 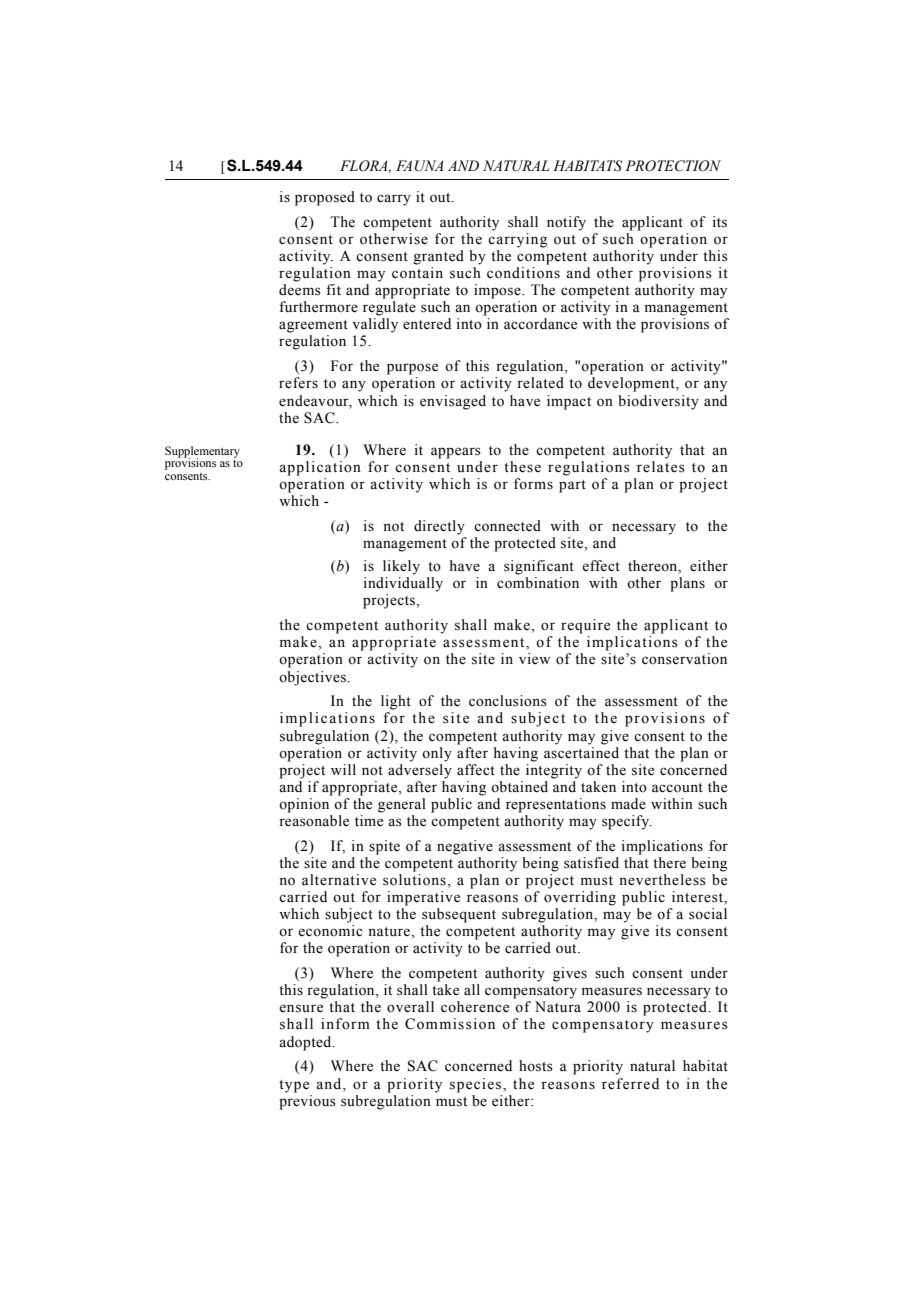 I want to click on negative, so click(x=465, y=847).
